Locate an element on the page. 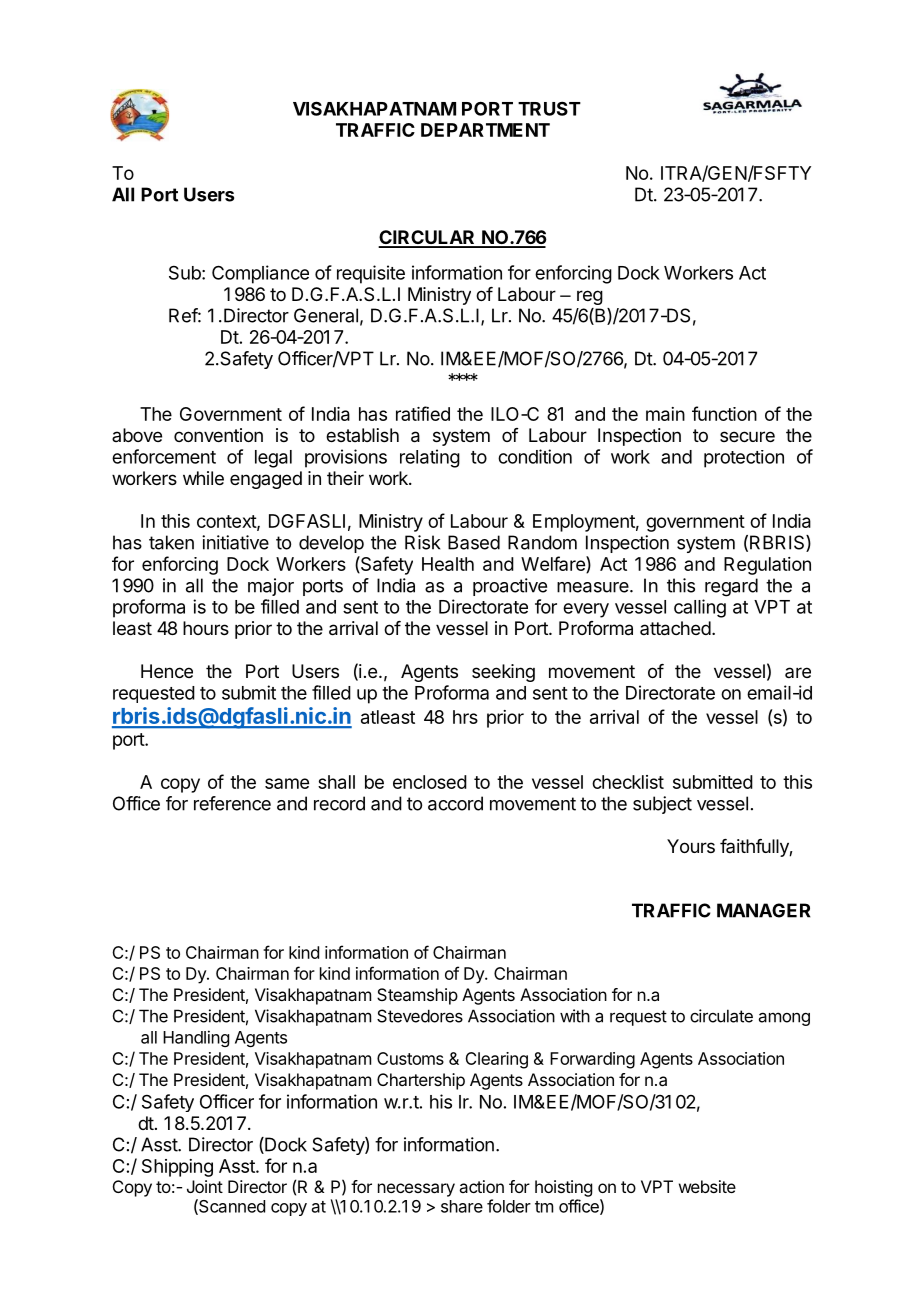 The width and height of the page is (924, 1308). reference is located at coordinates (232, 803).
